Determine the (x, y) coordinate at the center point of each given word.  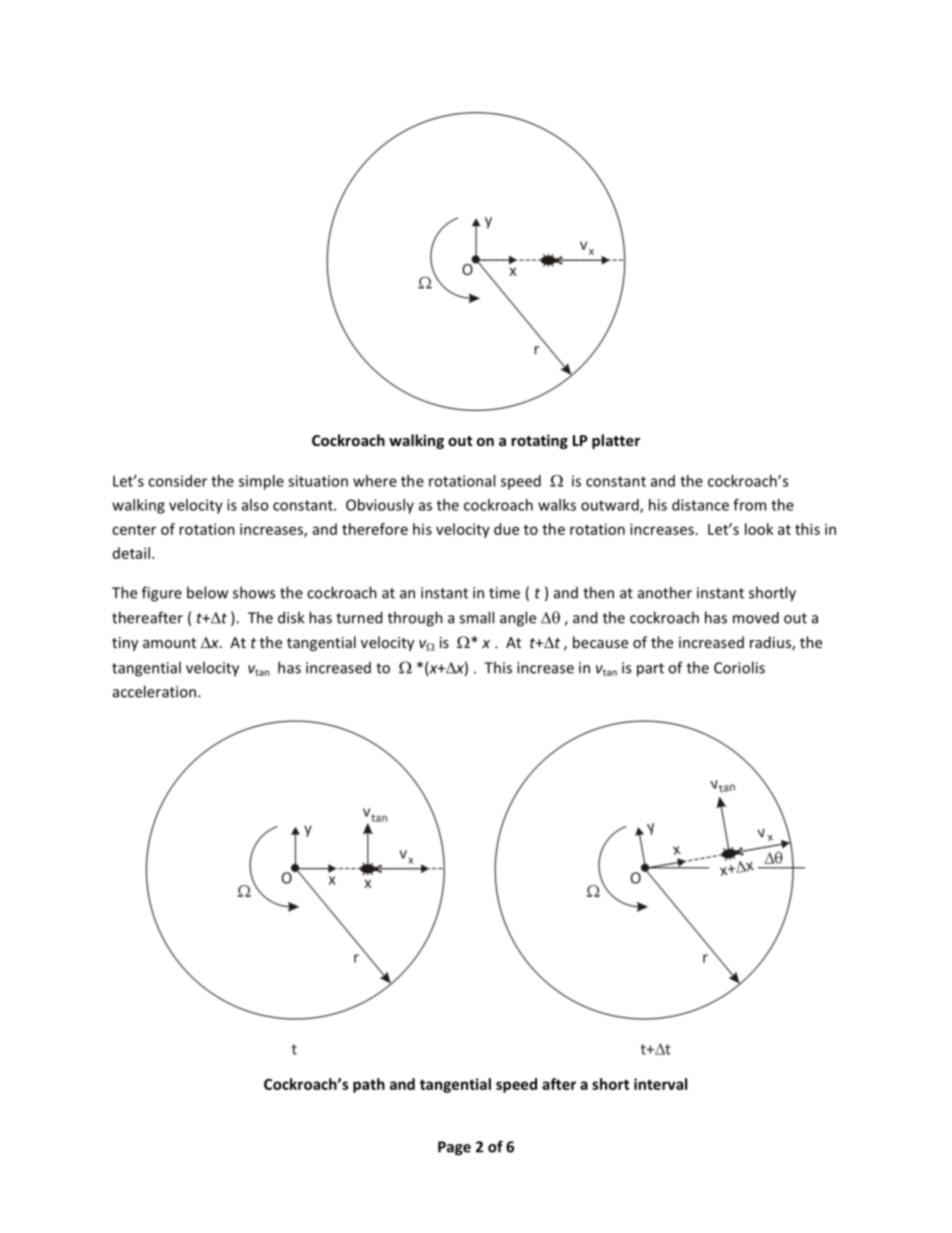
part (650, 670)
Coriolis (739, 667)
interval (660, 1084)
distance (700, 505)
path (369, 1085)
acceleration (154, 691)
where (375, 481)
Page (454, 1148)
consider (177, 481)
